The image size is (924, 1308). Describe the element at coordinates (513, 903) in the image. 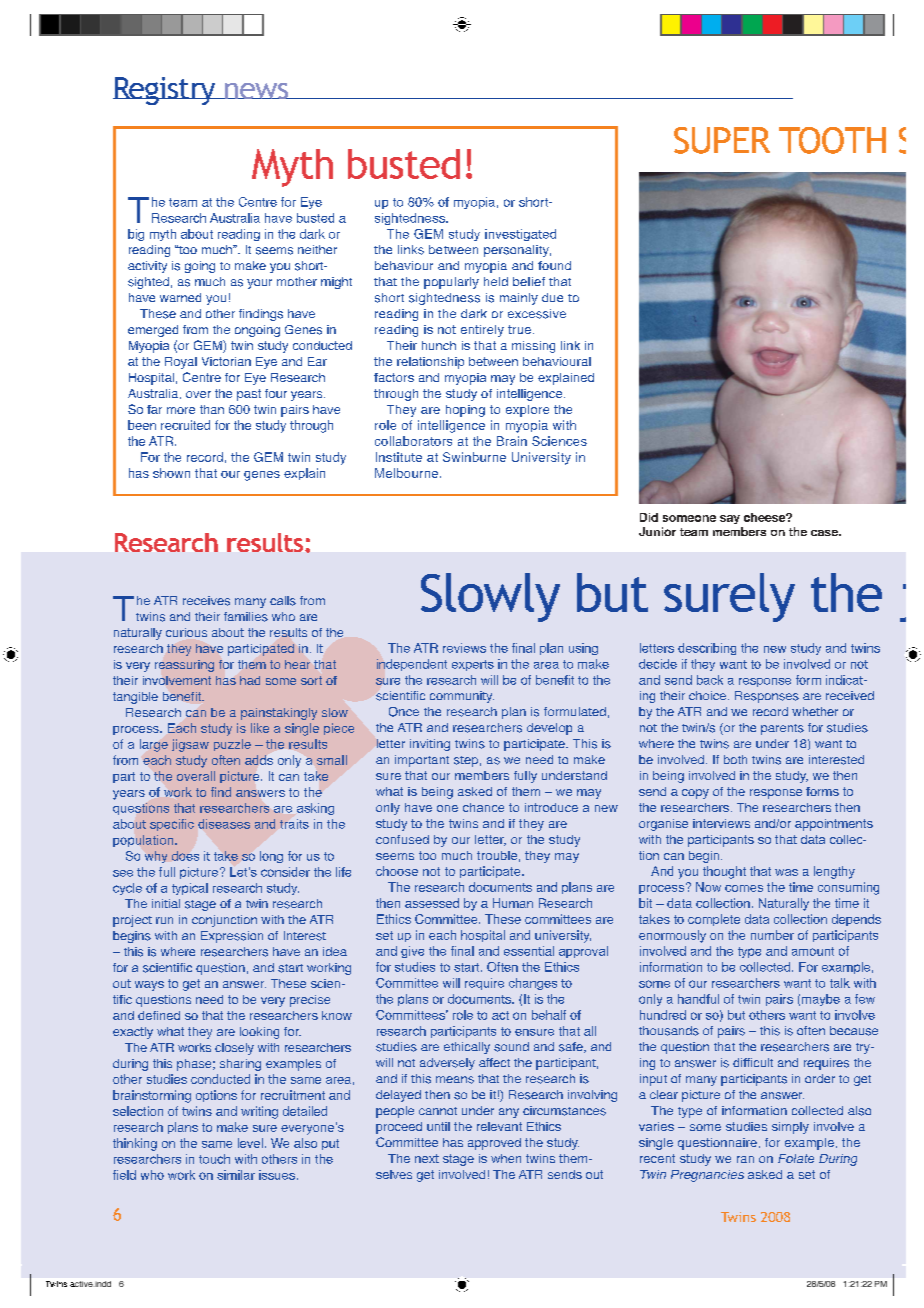

I see `Human` at that location.
